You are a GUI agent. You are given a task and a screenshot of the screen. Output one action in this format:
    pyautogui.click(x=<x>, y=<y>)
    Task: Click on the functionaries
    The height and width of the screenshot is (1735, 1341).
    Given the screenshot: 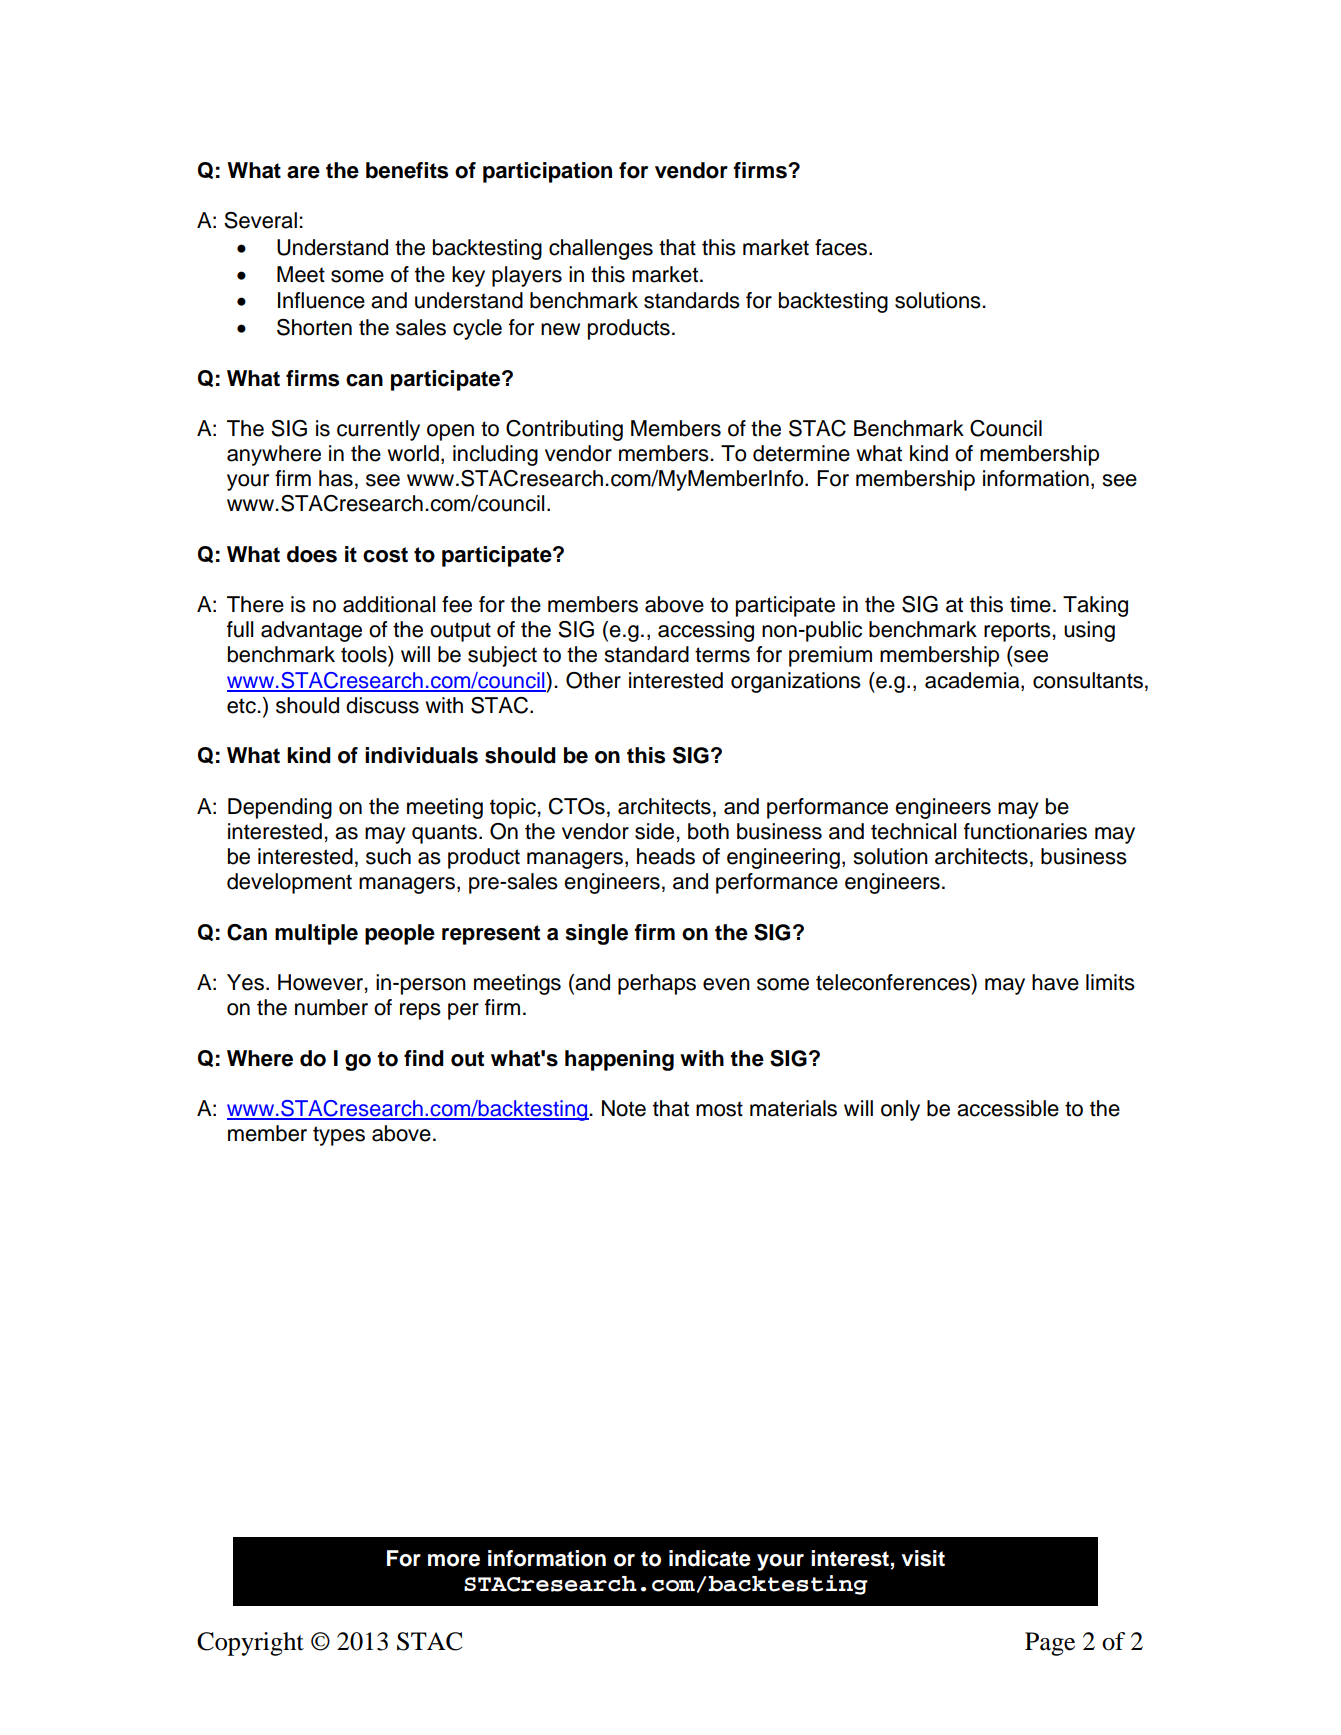 What is the action you would take?
    pyautogui.click(x=1025, y=831)
